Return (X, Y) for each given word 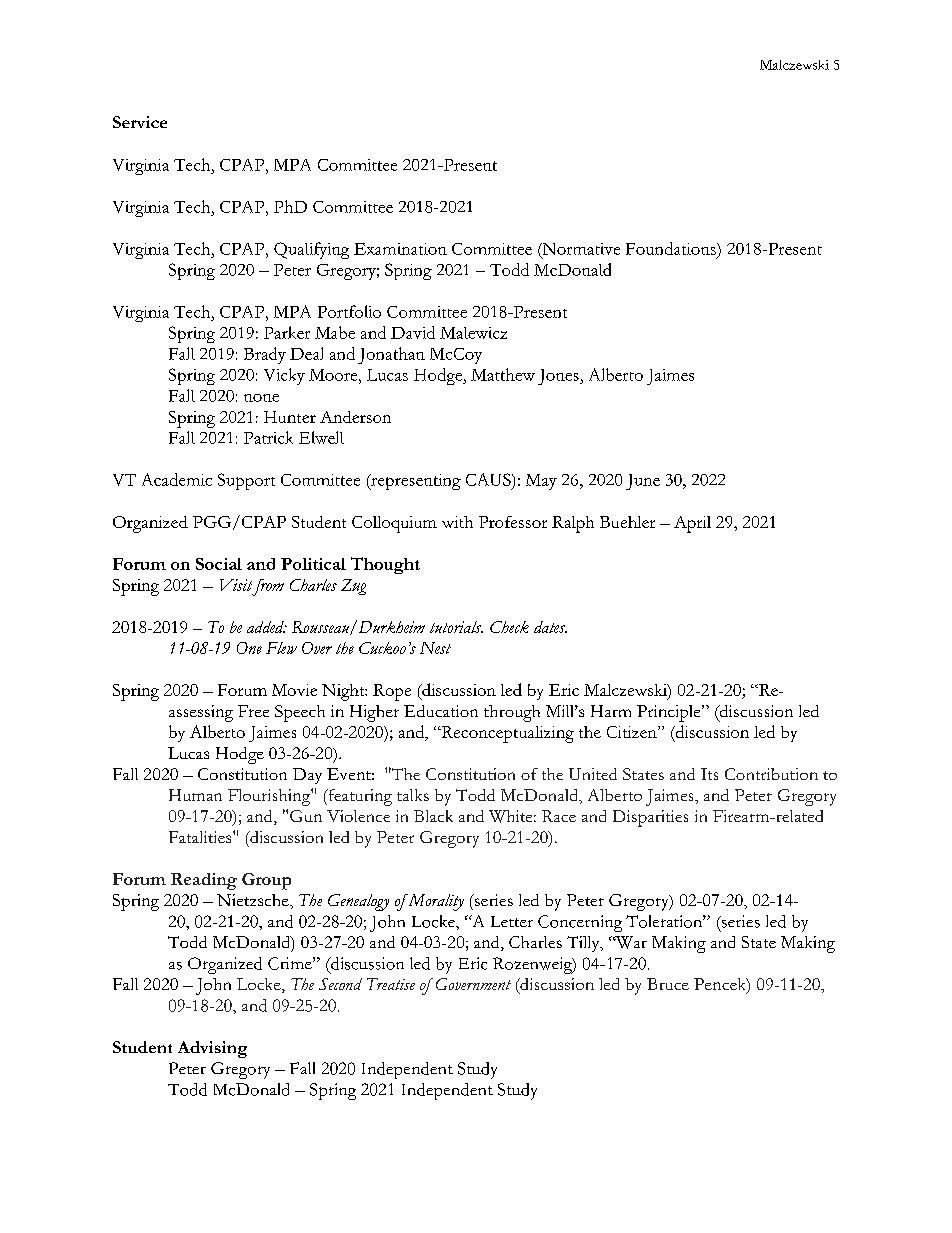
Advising (212, 1049)
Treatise (391, 984)
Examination (400, 249)
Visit (236, 585)
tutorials (456, 627)
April (692, 524)
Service (140, 122)
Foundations (672, 248)
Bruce (668, 984)
